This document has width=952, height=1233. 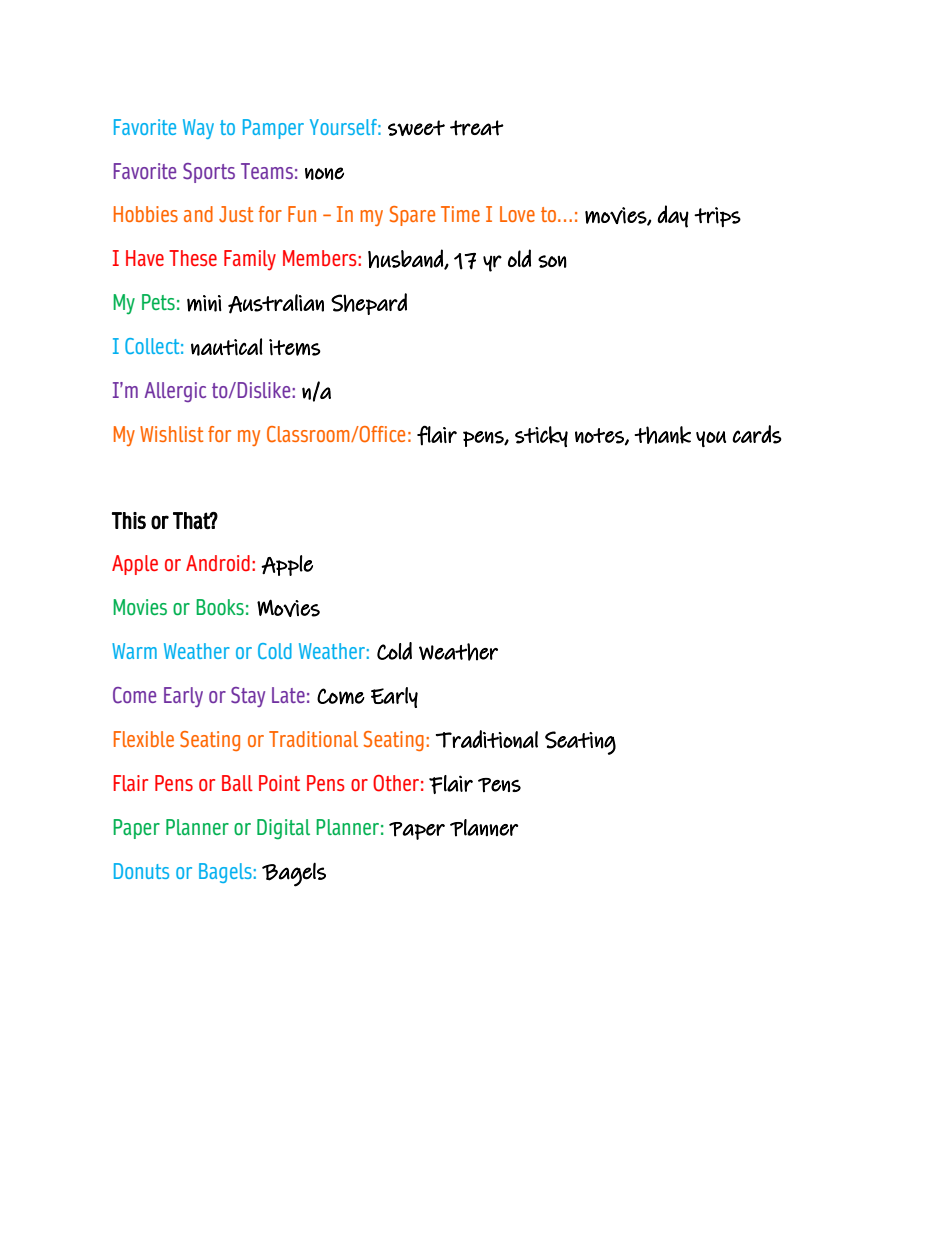 What do you see at coordinates (198, 129) in the document?
I see `Way` at bounding box center [198, 129].
